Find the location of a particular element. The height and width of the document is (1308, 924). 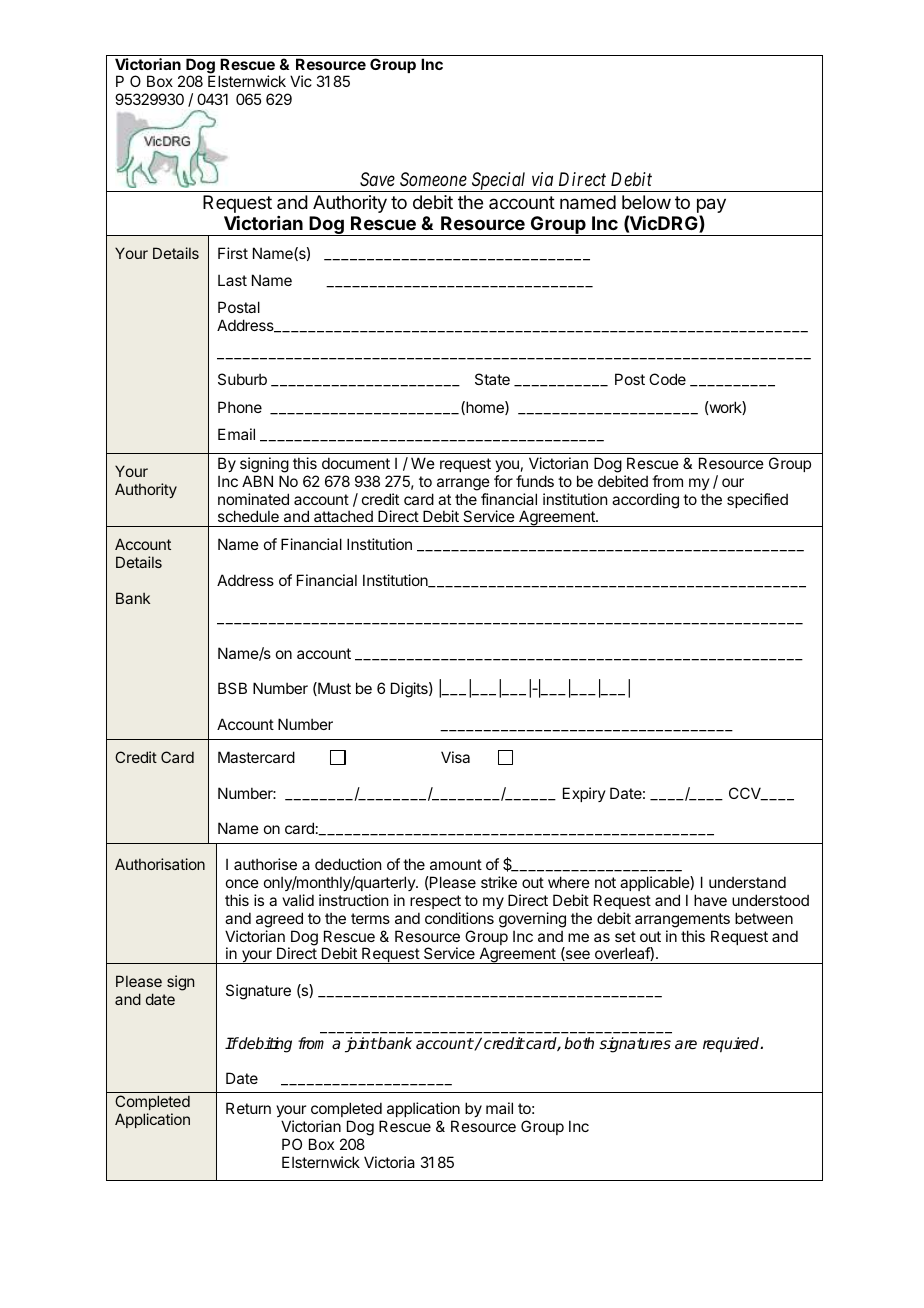

joint is located at coordinates (361, 1045).
